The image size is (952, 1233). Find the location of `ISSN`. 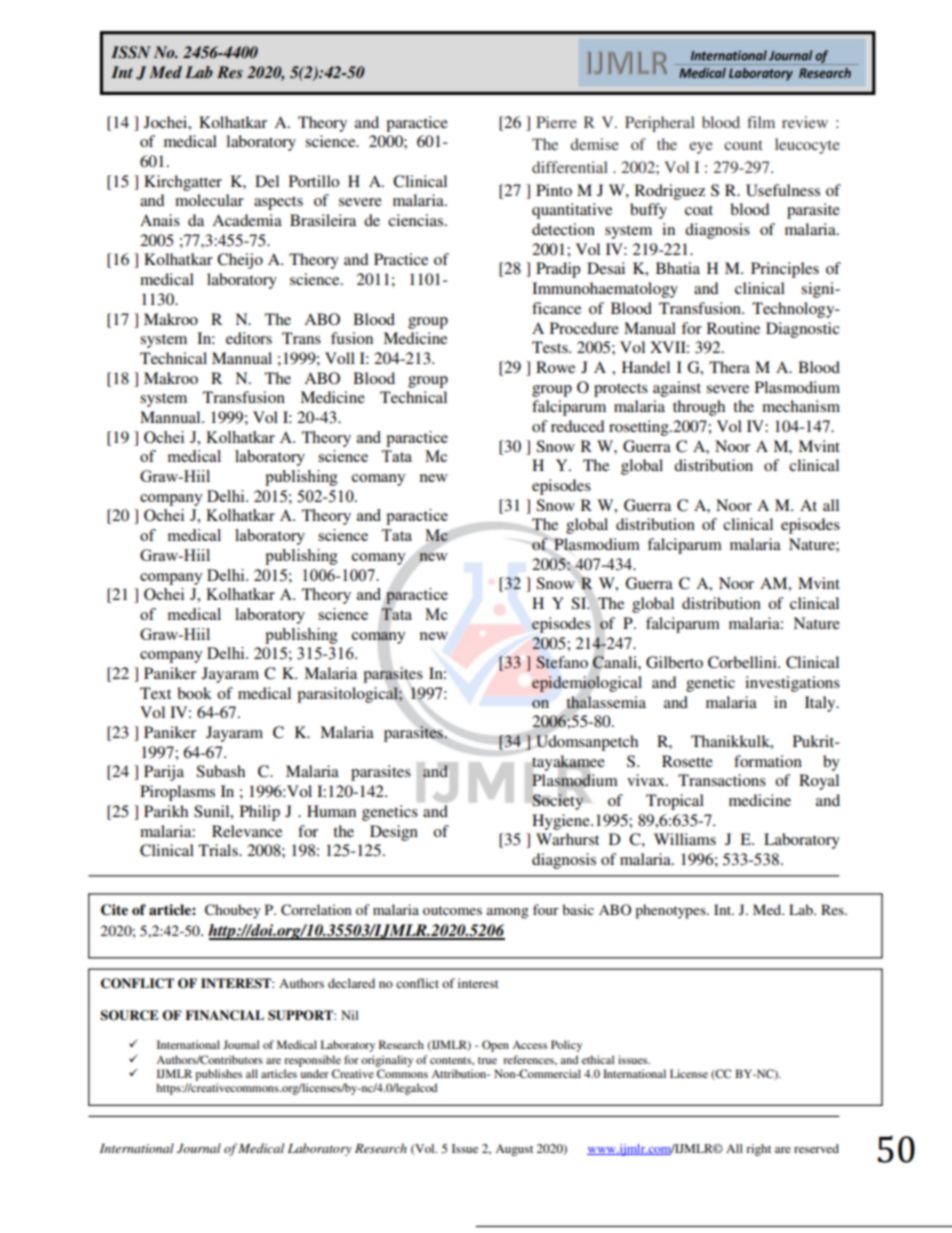

ISSN is located at coordinates (131, 52).
